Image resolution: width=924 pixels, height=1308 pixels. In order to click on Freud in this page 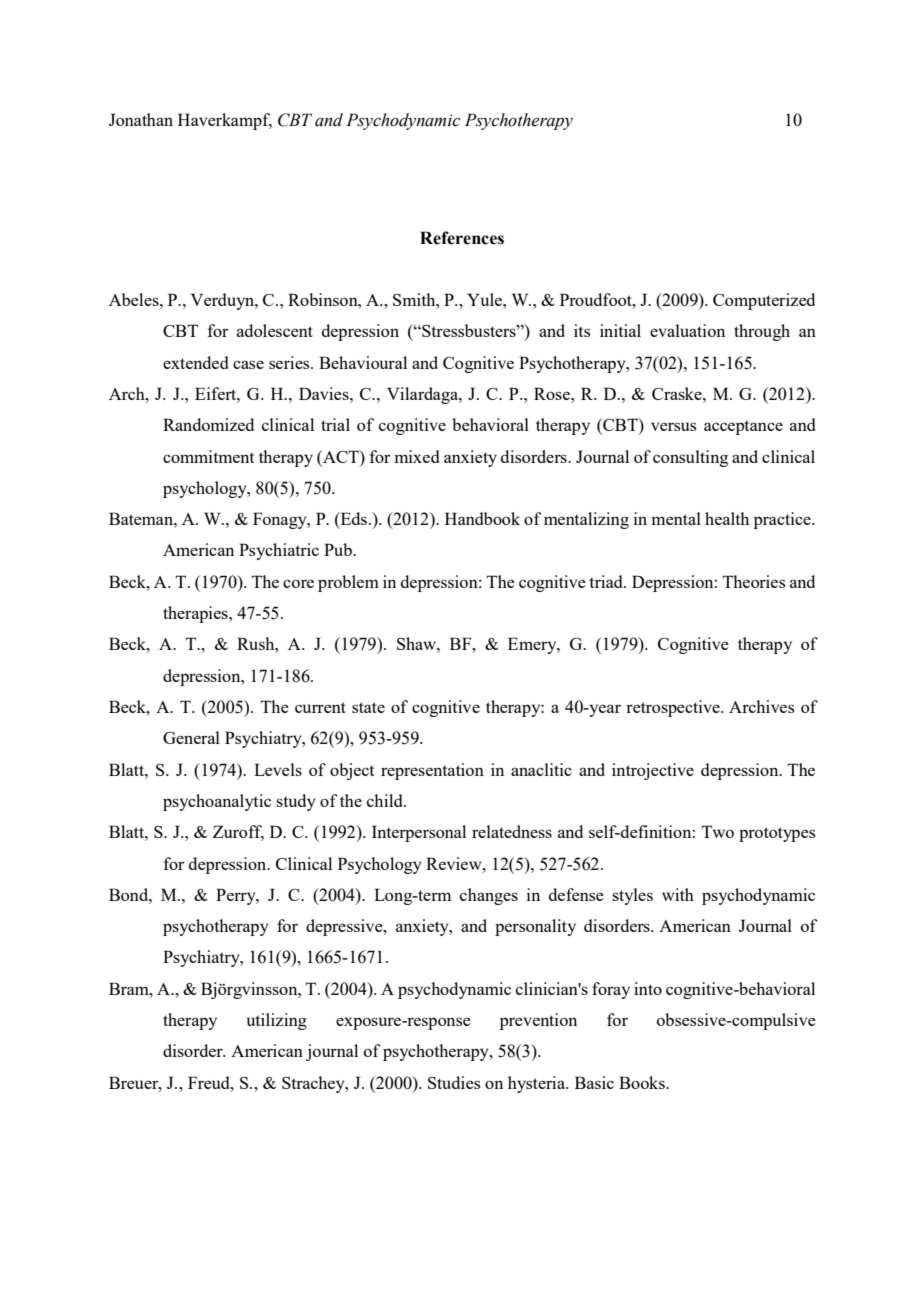, I will do `click(210, 1082)`.
